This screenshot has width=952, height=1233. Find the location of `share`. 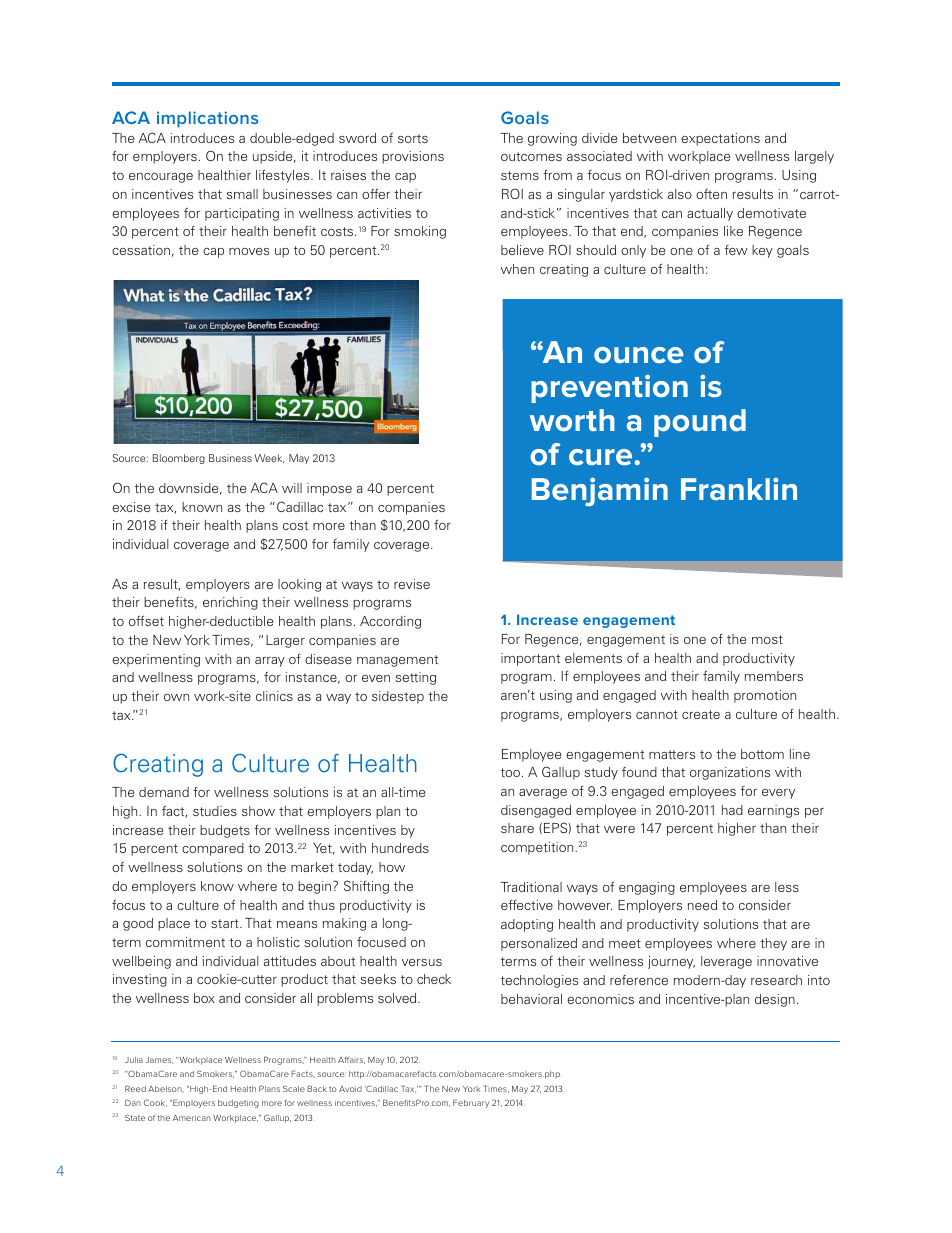

share is located at coordinates (517, 828).
